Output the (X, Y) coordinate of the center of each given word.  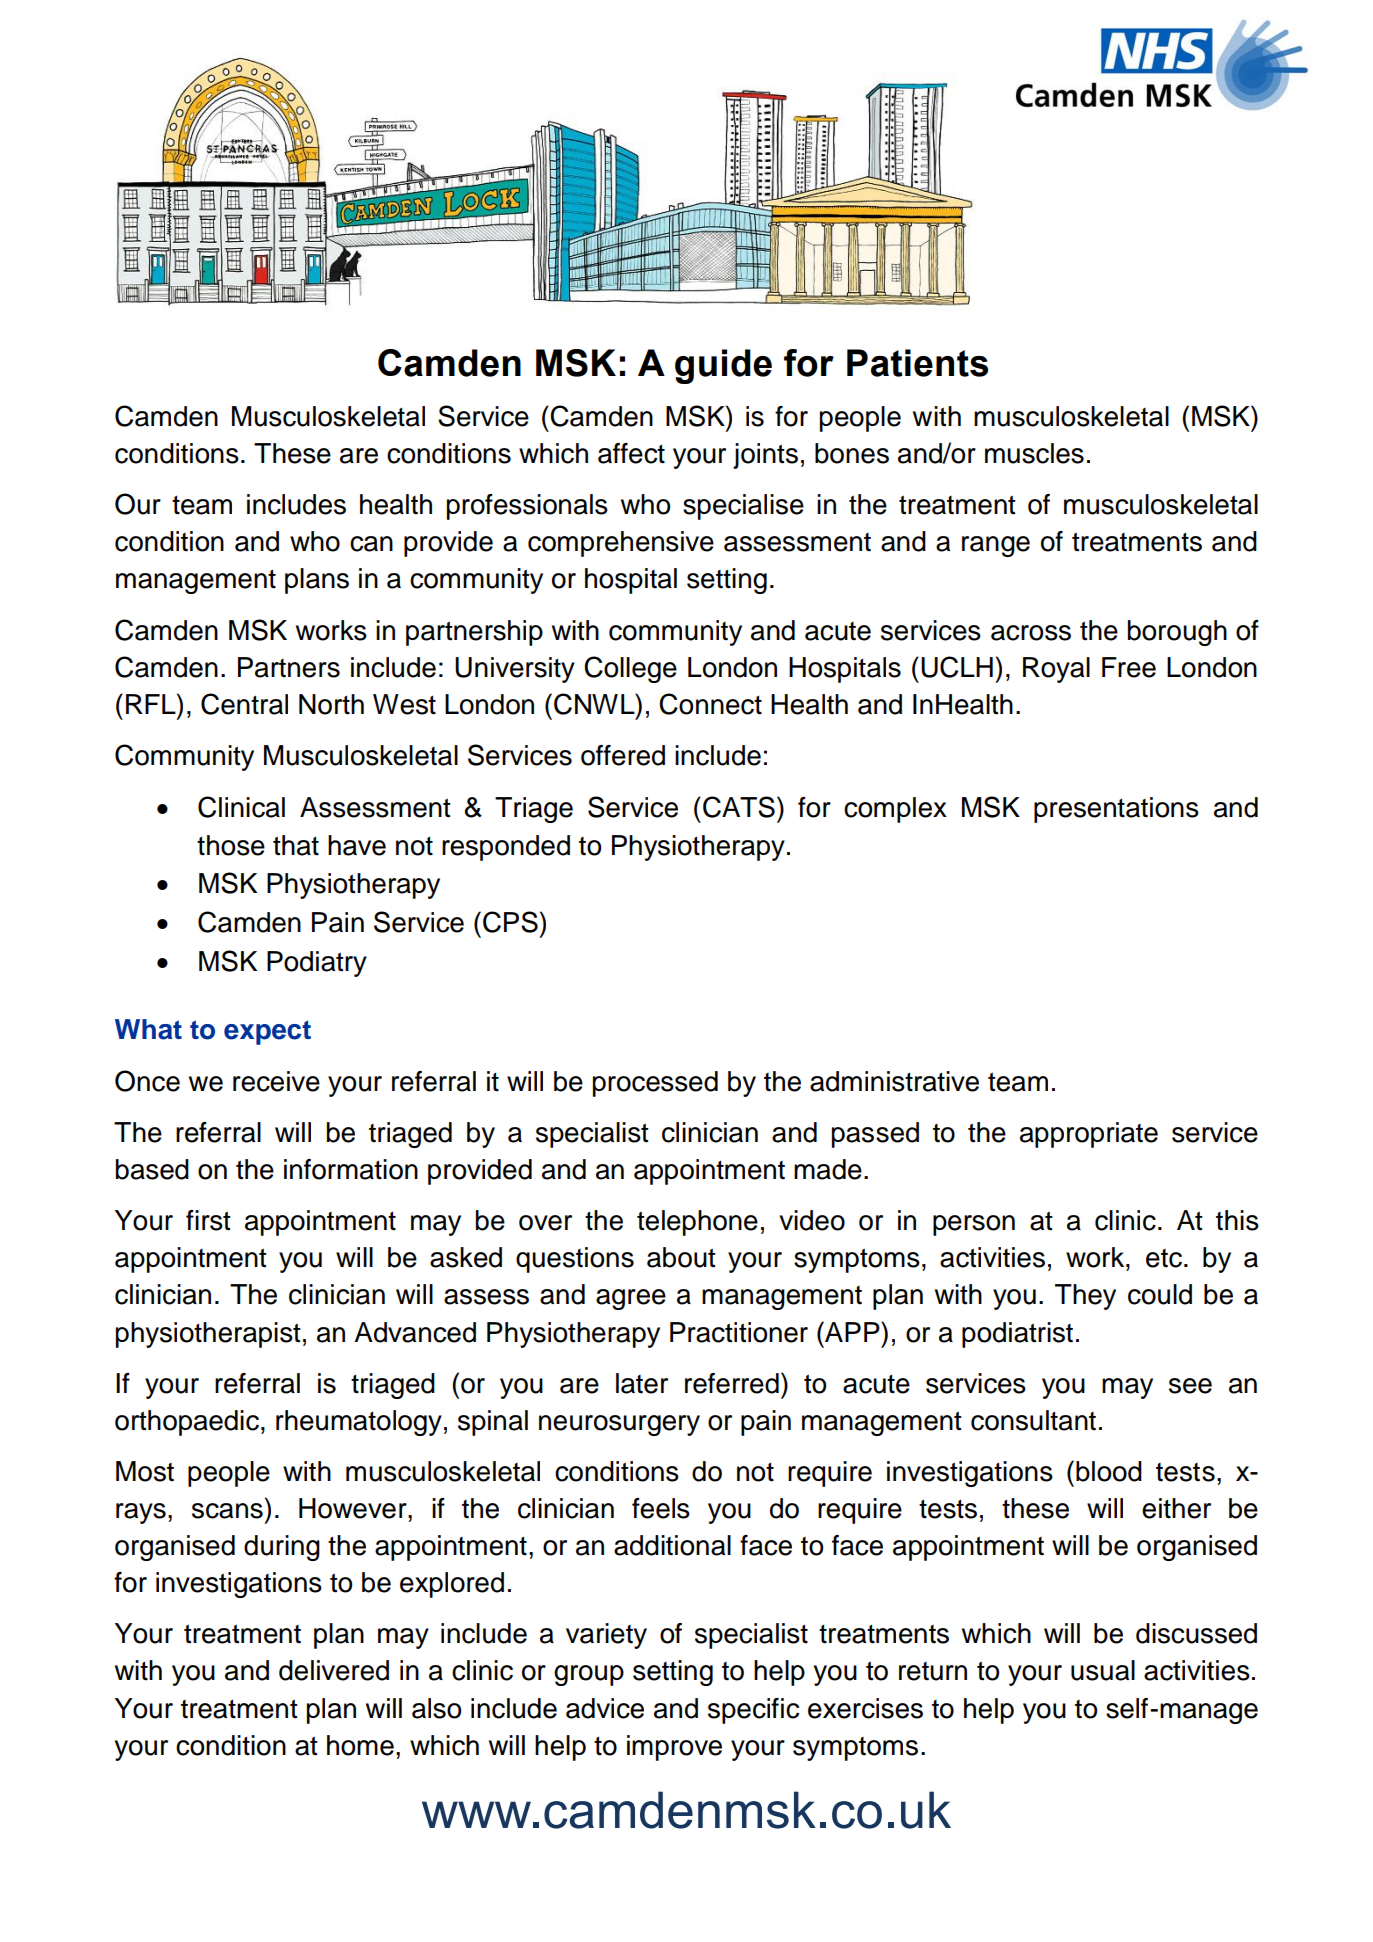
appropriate (1089, 1135)
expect (267, 1032)
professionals (527, 507)
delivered (334, 1670)
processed (655, 1084)
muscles (1034, 453)
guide (723, 366)
